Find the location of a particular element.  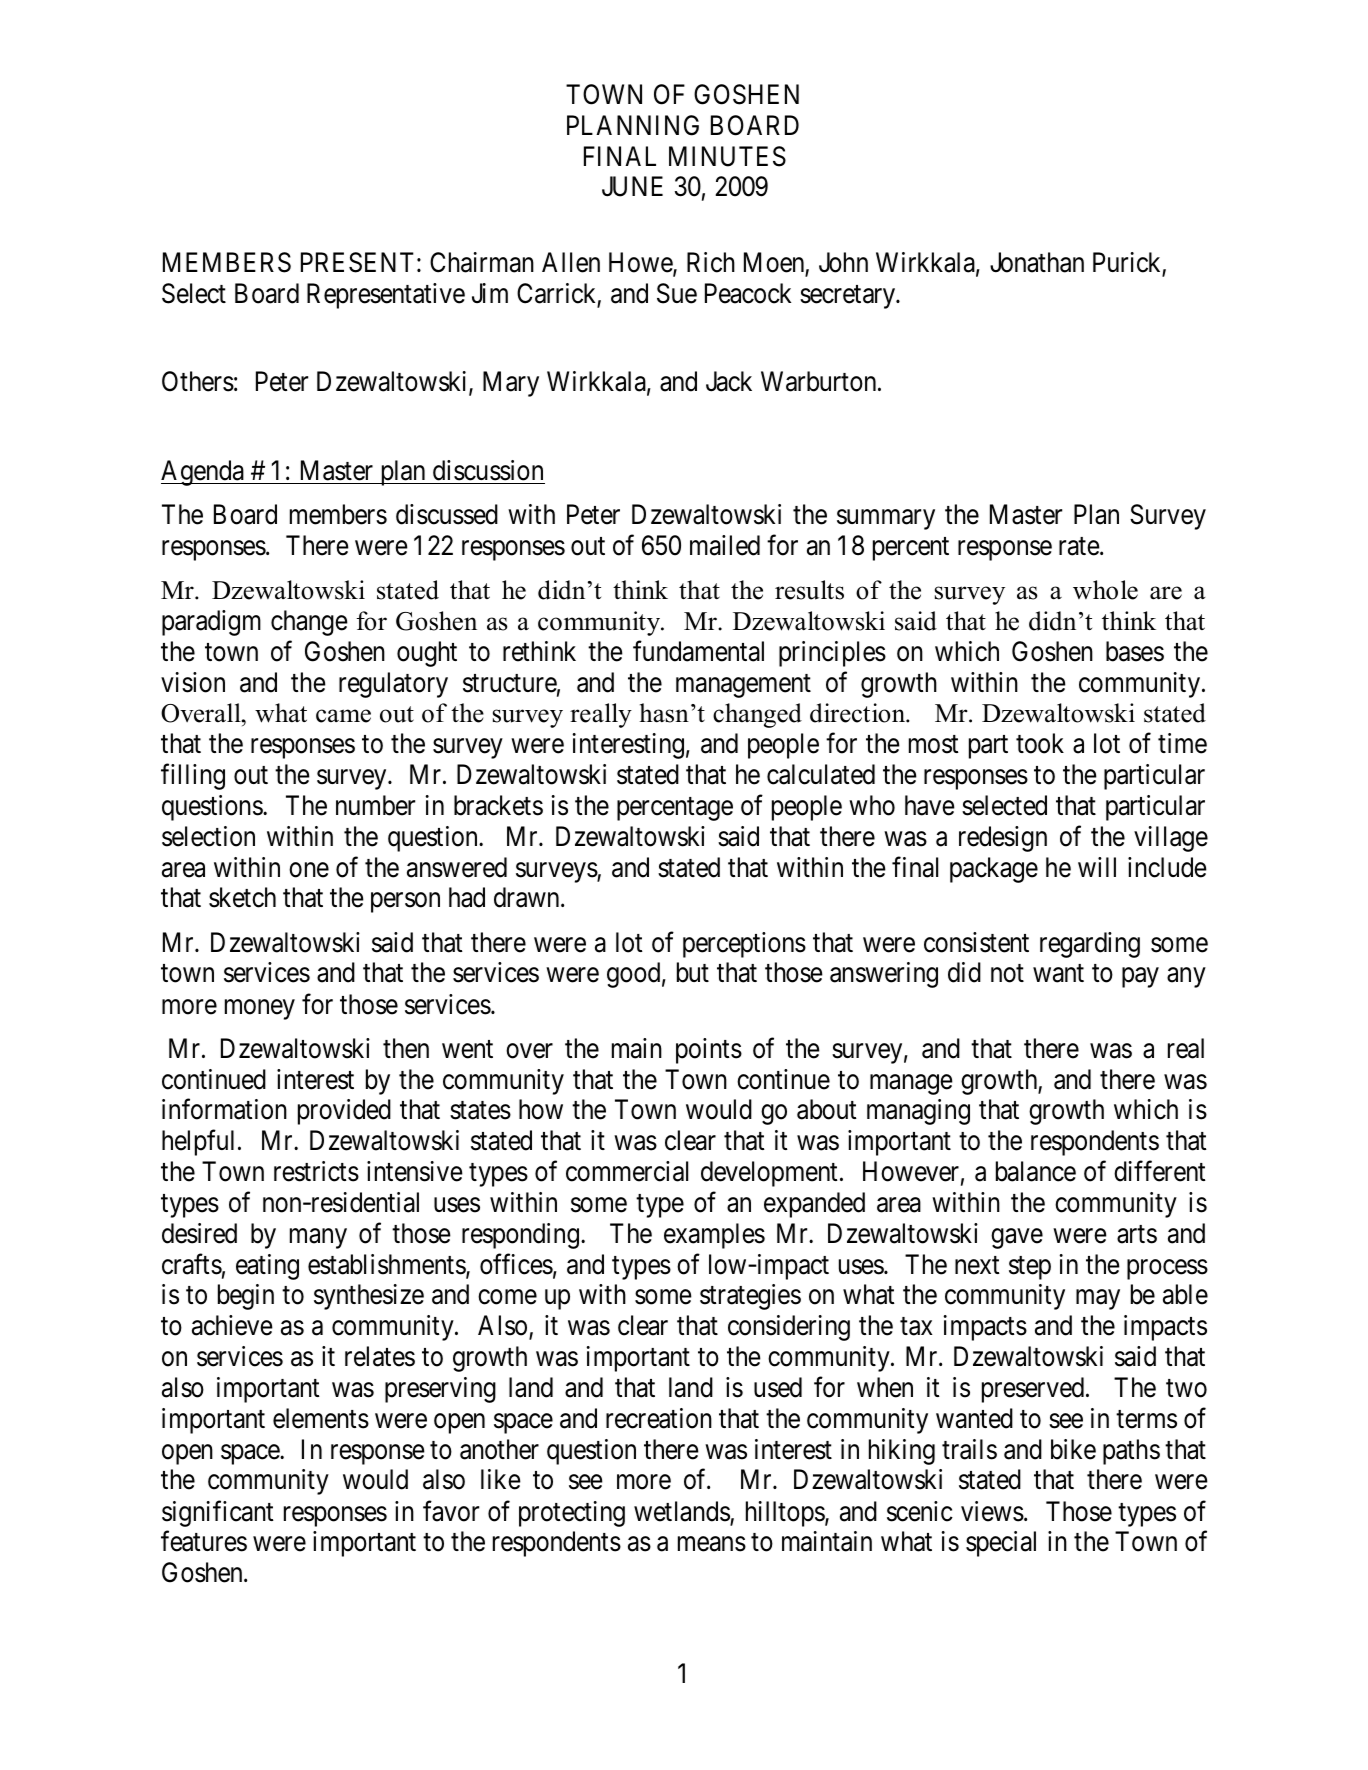

Agenda is located at coordinates (203, 473).
